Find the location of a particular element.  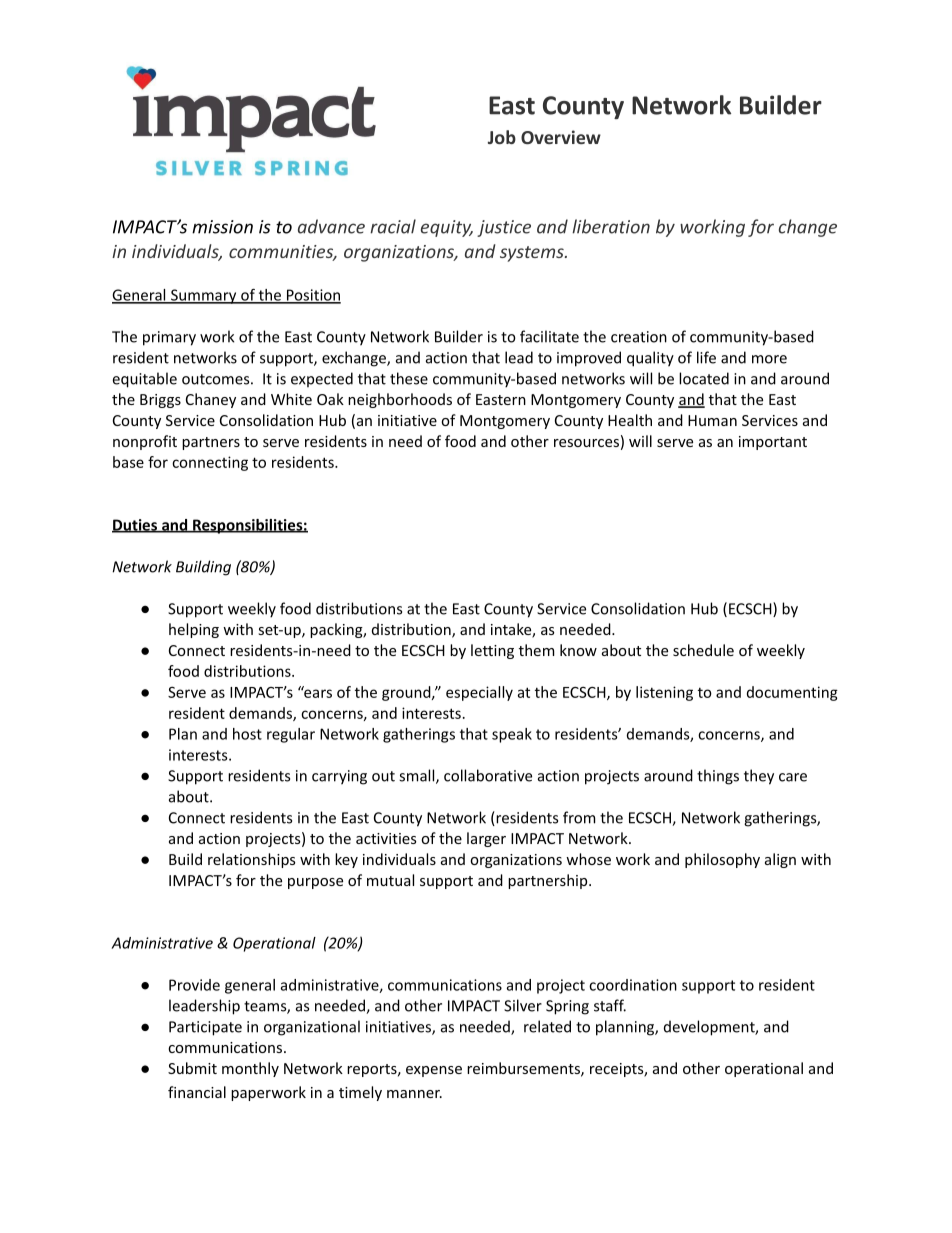

mission is located at coordinates (222, 227).
